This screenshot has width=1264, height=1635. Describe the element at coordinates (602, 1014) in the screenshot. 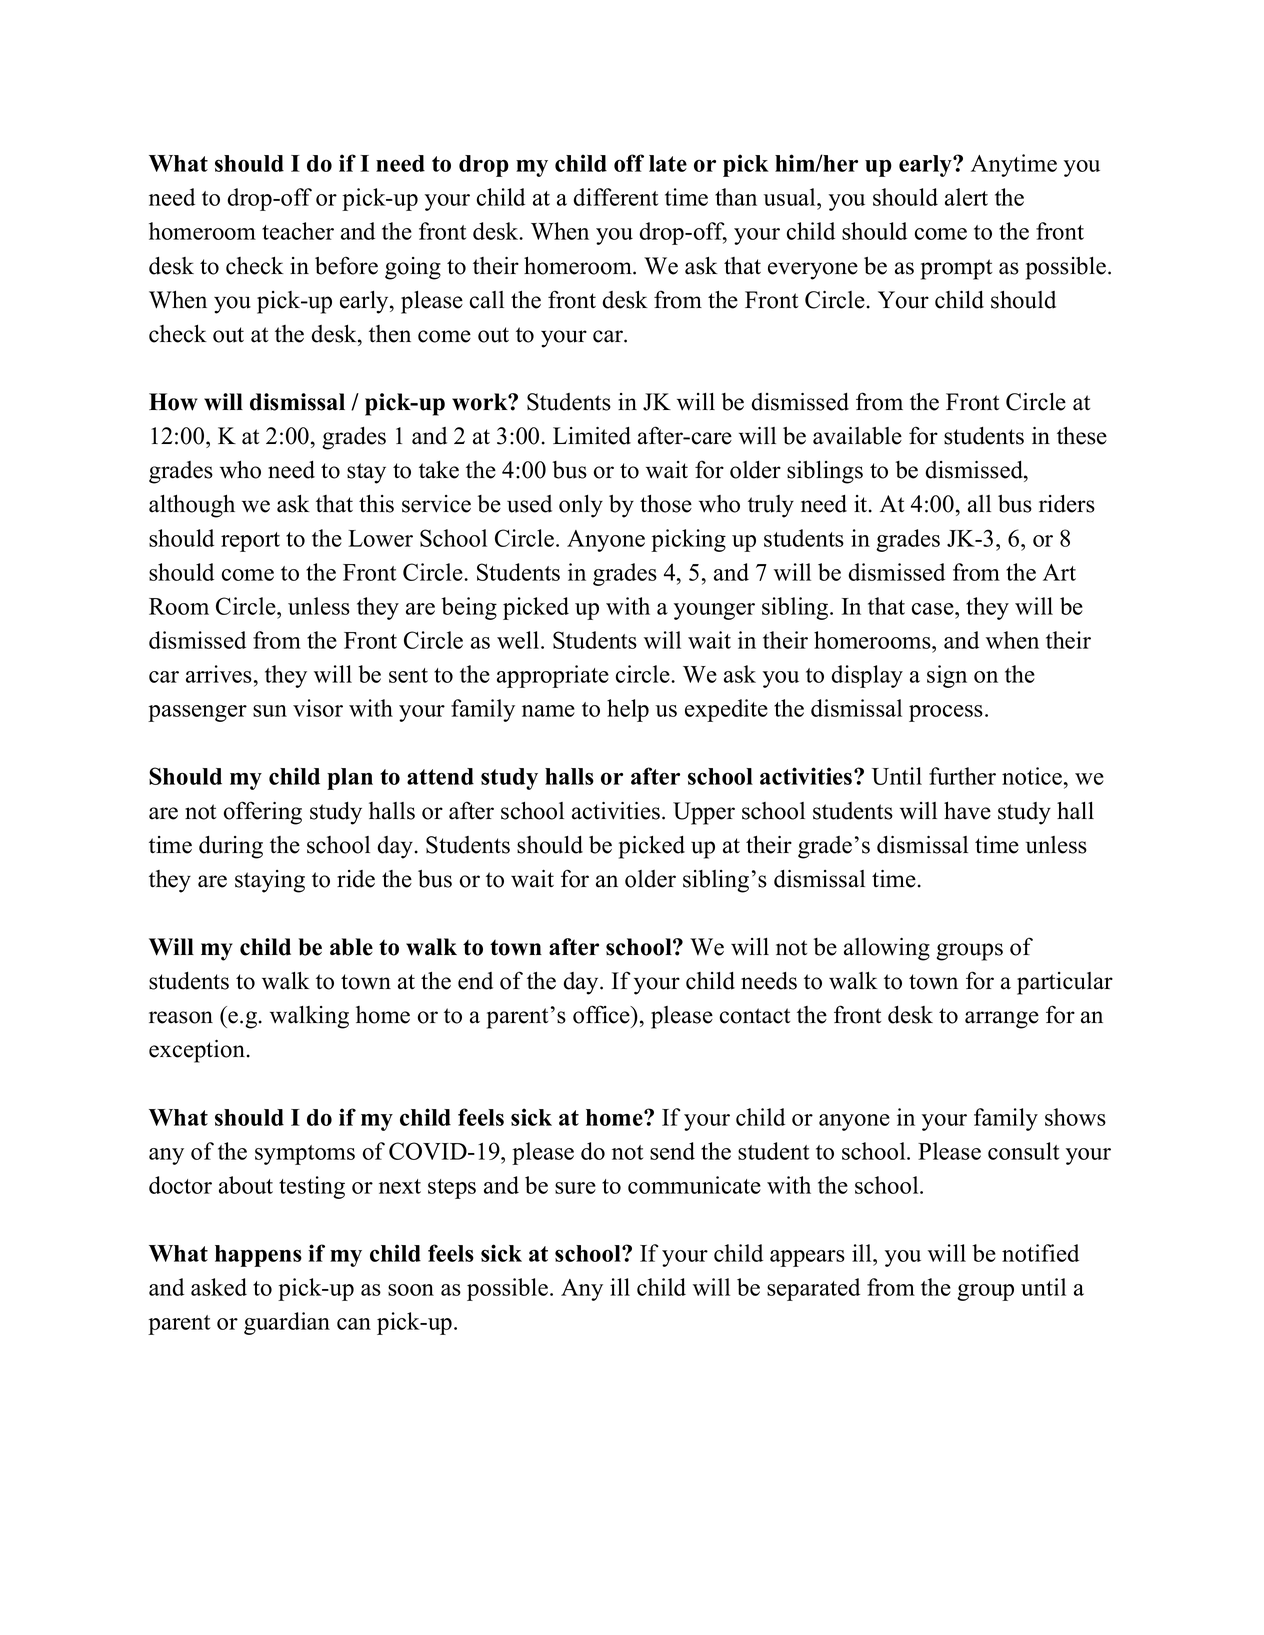

I see `office` at that location.
